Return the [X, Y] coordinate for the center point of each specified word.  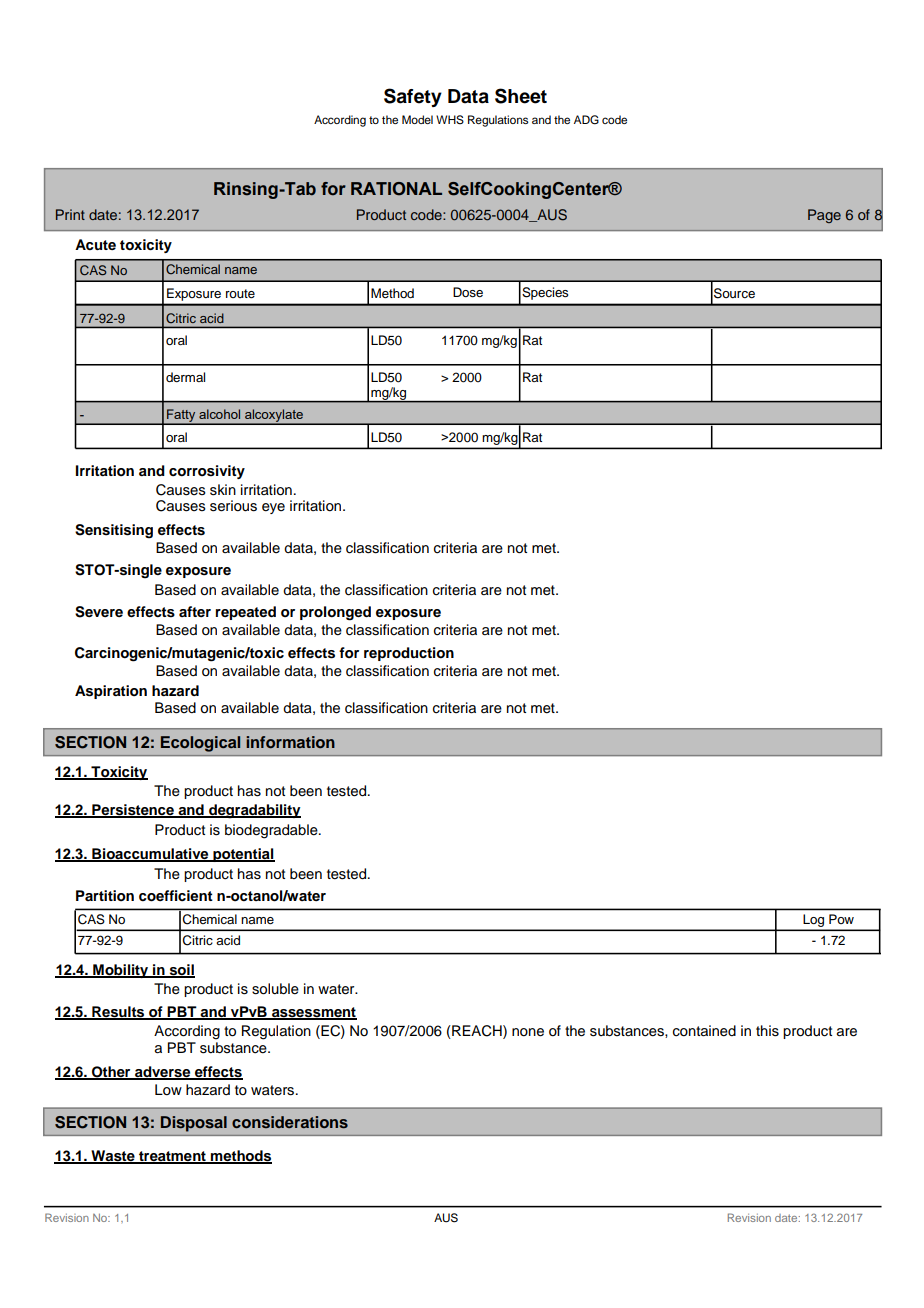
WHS [450, 120]
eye [273, 508]
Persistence [133, 810]
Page [824, 216]
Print [70, 214]
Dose [468, 292]
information [290, 742]
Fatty [181, 417]
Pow [841, 919]
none [528, 1032]
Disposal [194, 1124]
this [767, 1031]
